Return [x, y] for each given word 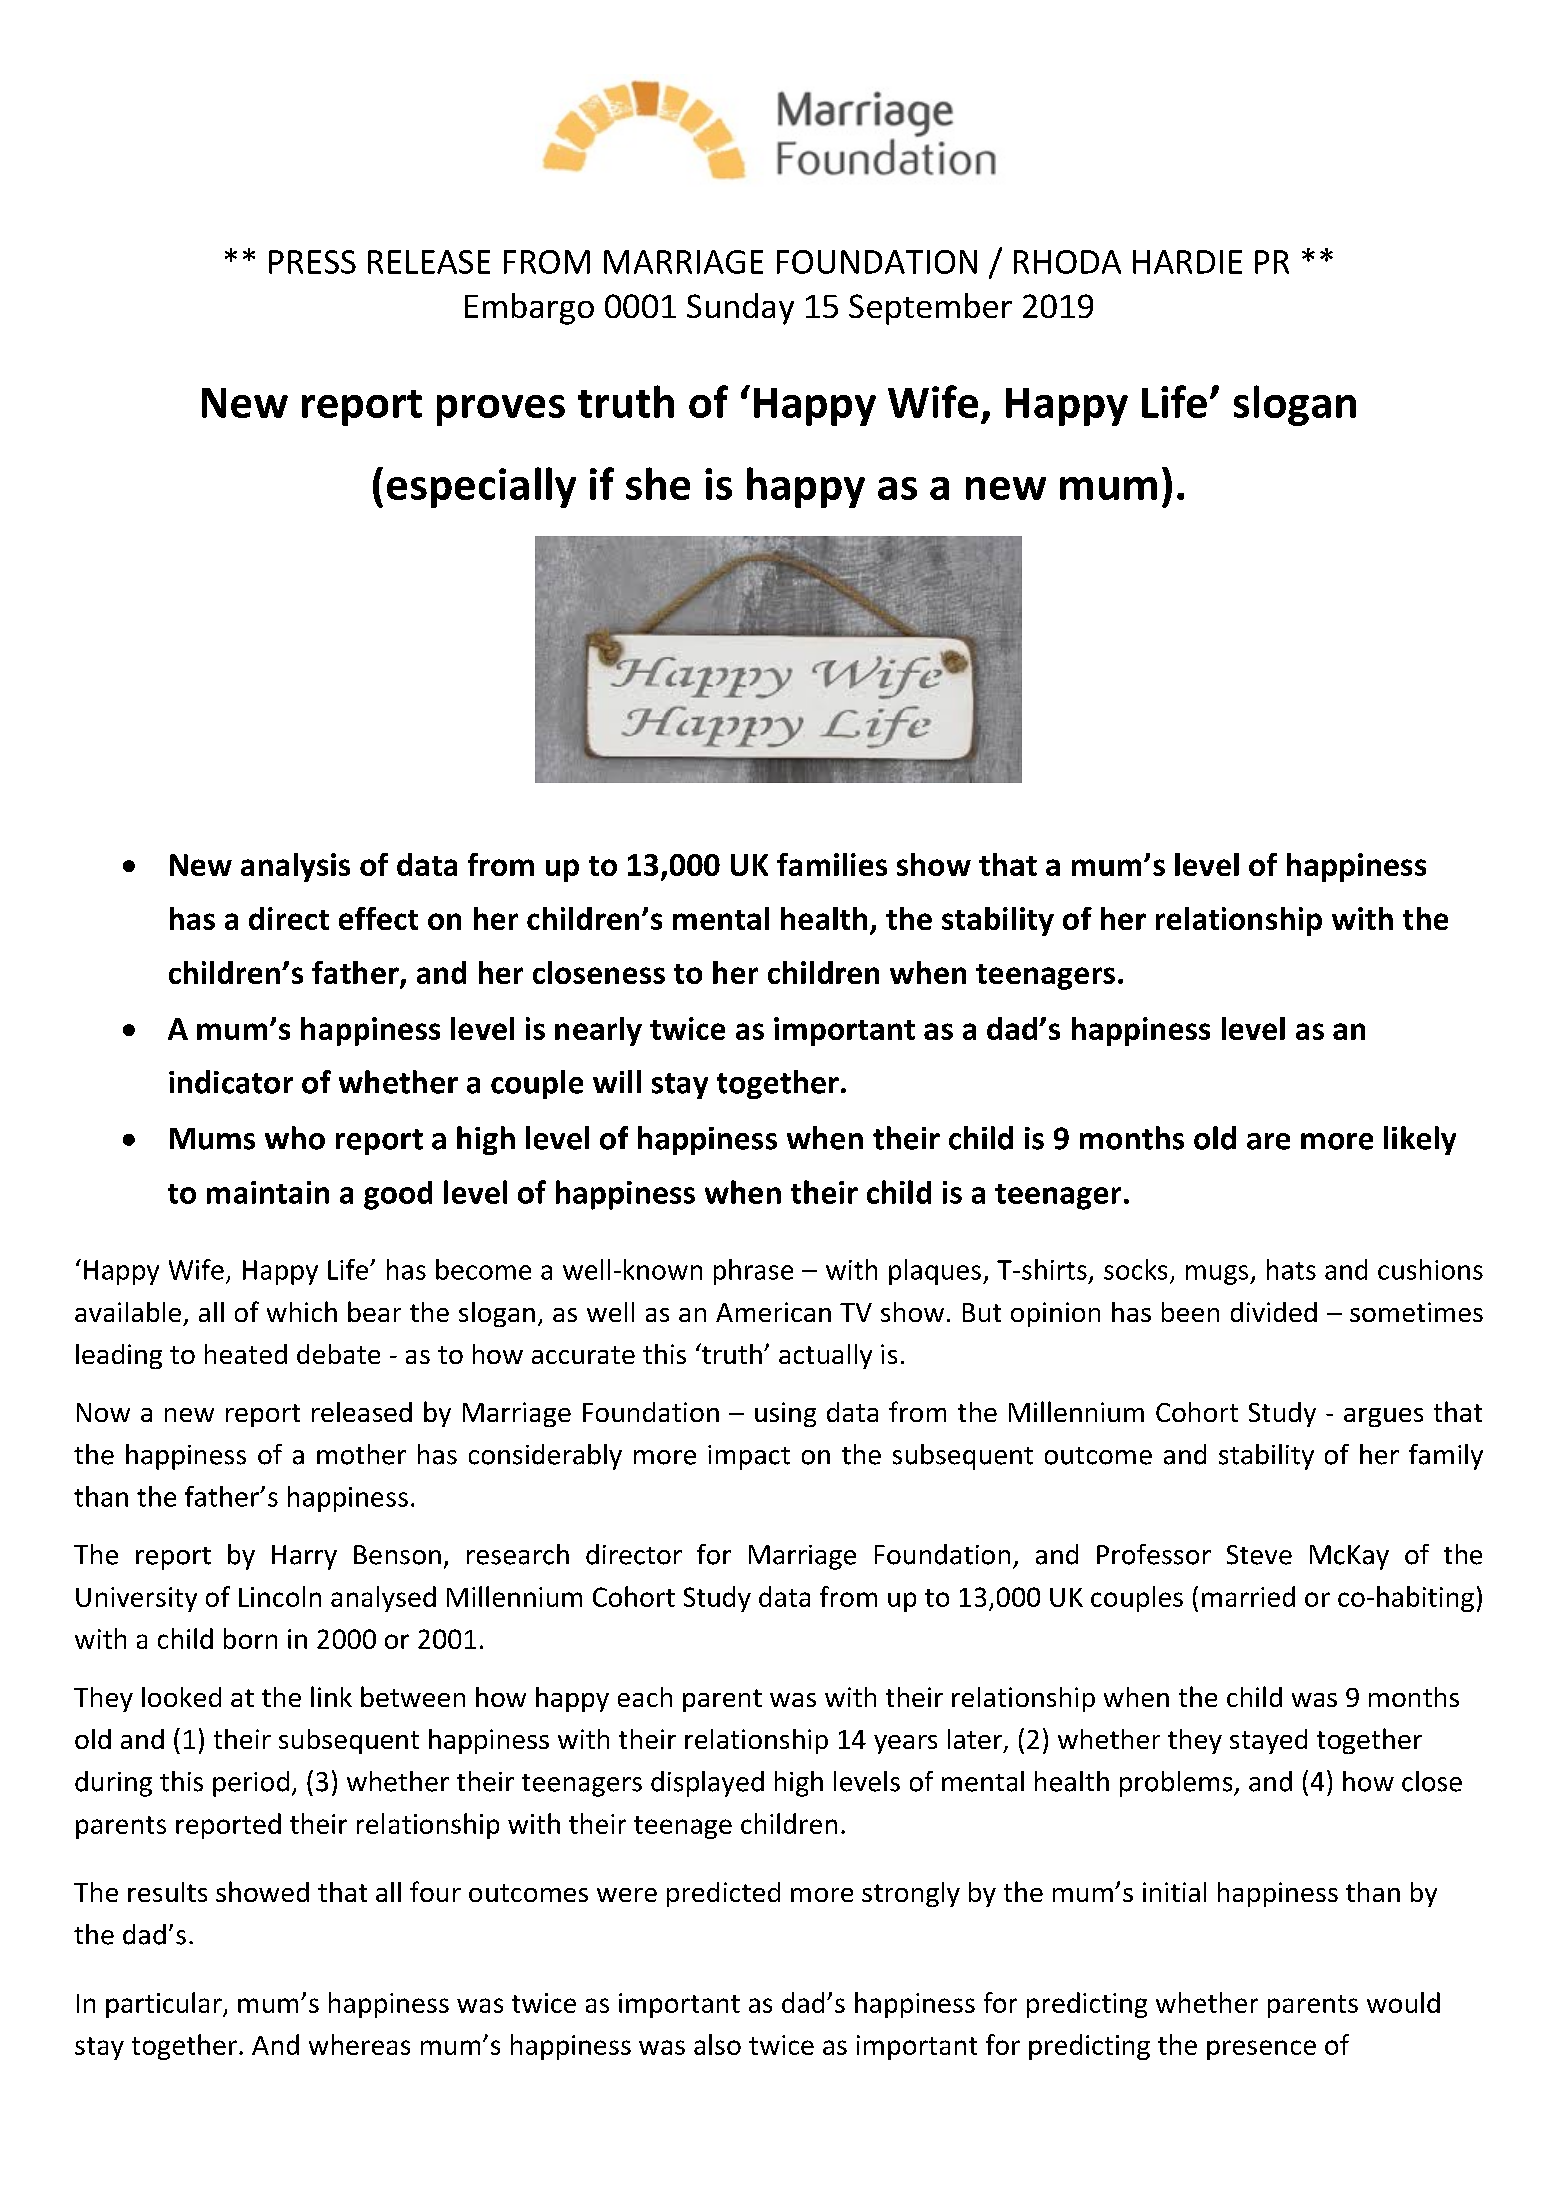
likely [1420, 1140]
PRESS [312, 262]
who [295, 1138]
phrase [753, 1272]
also [717, 2044]
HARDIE [1187, 262]
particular [165, 2005]
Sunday [740, 309]
